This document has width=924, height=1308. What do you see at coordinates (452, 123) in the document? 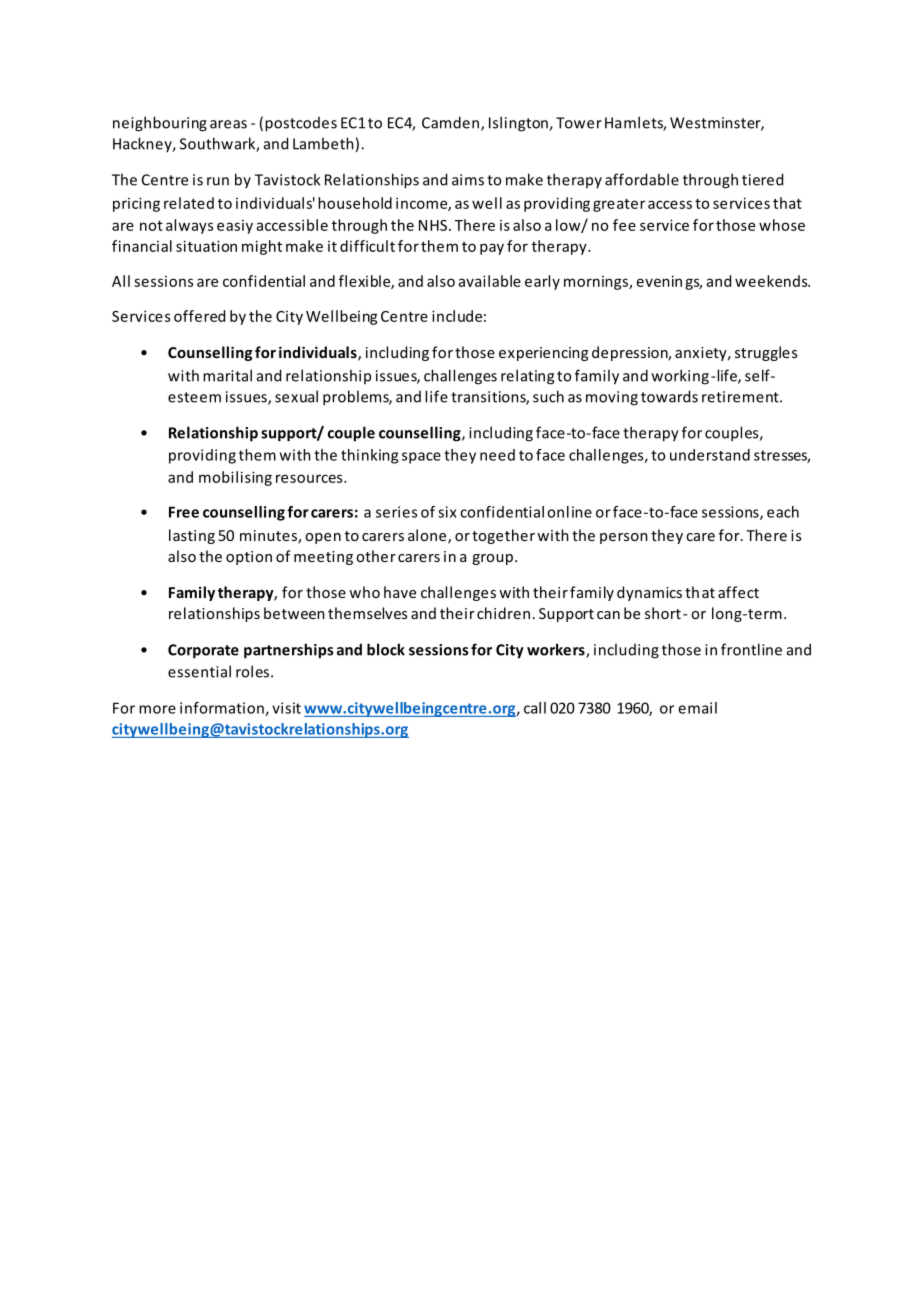
I see `Camden` at bounding box center [452, 123].
